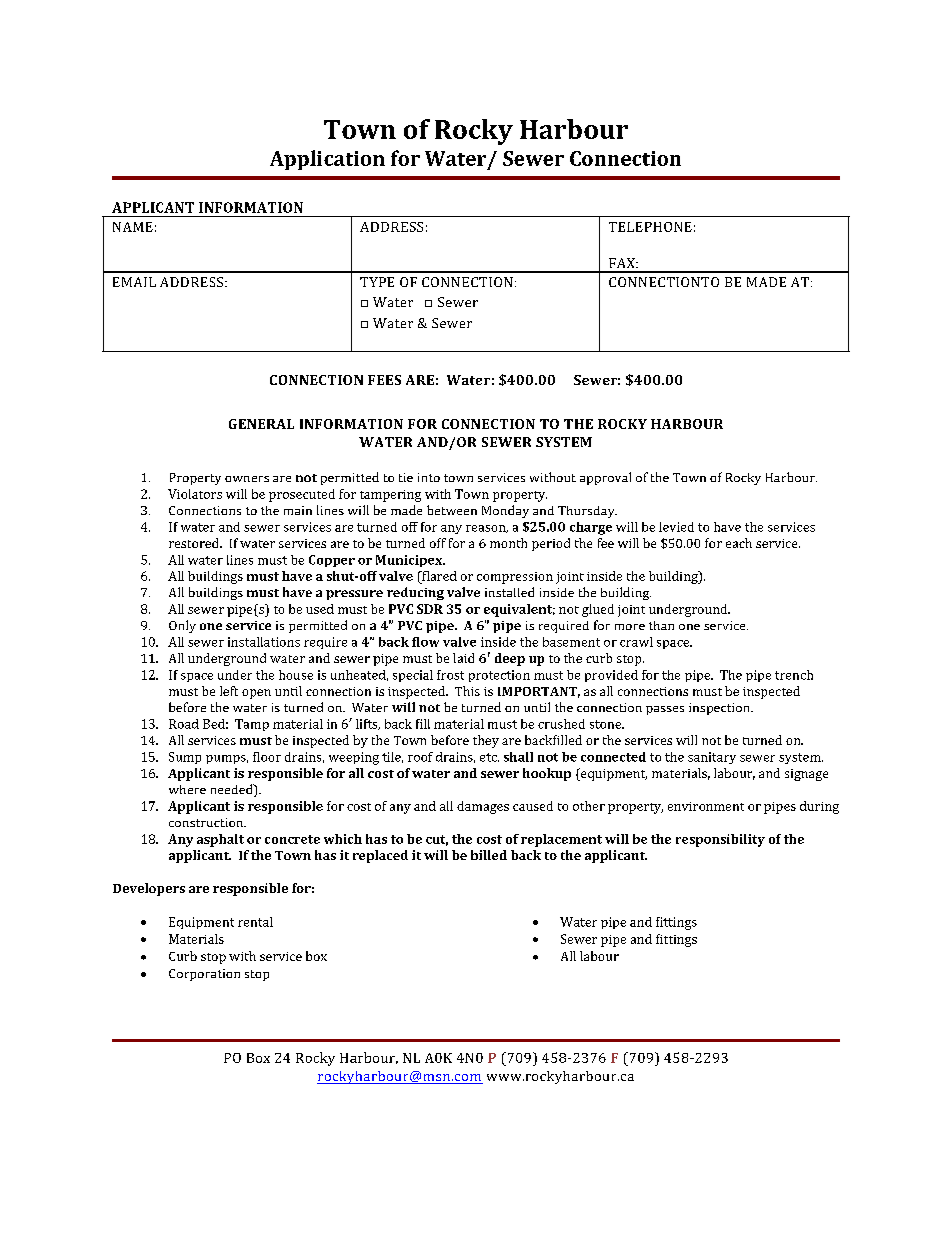  I want to click on GENERAL, so click(261, 424).
